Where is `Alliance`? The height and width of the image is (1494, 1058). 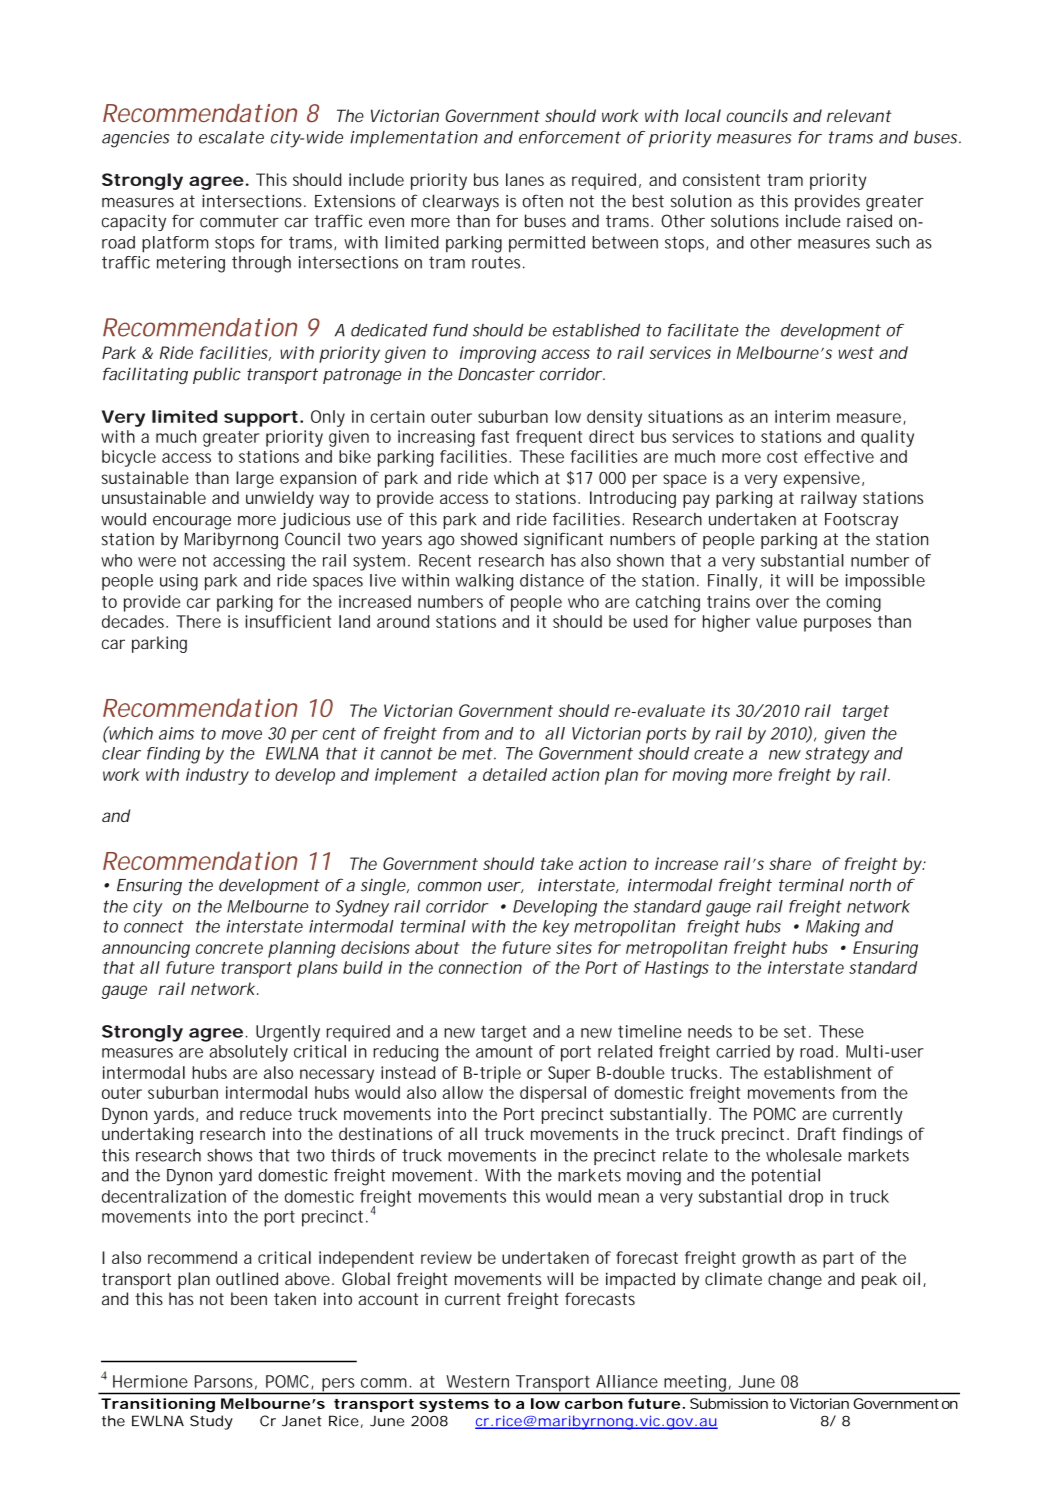 Alliance is located at coordinates (627, 1381).
